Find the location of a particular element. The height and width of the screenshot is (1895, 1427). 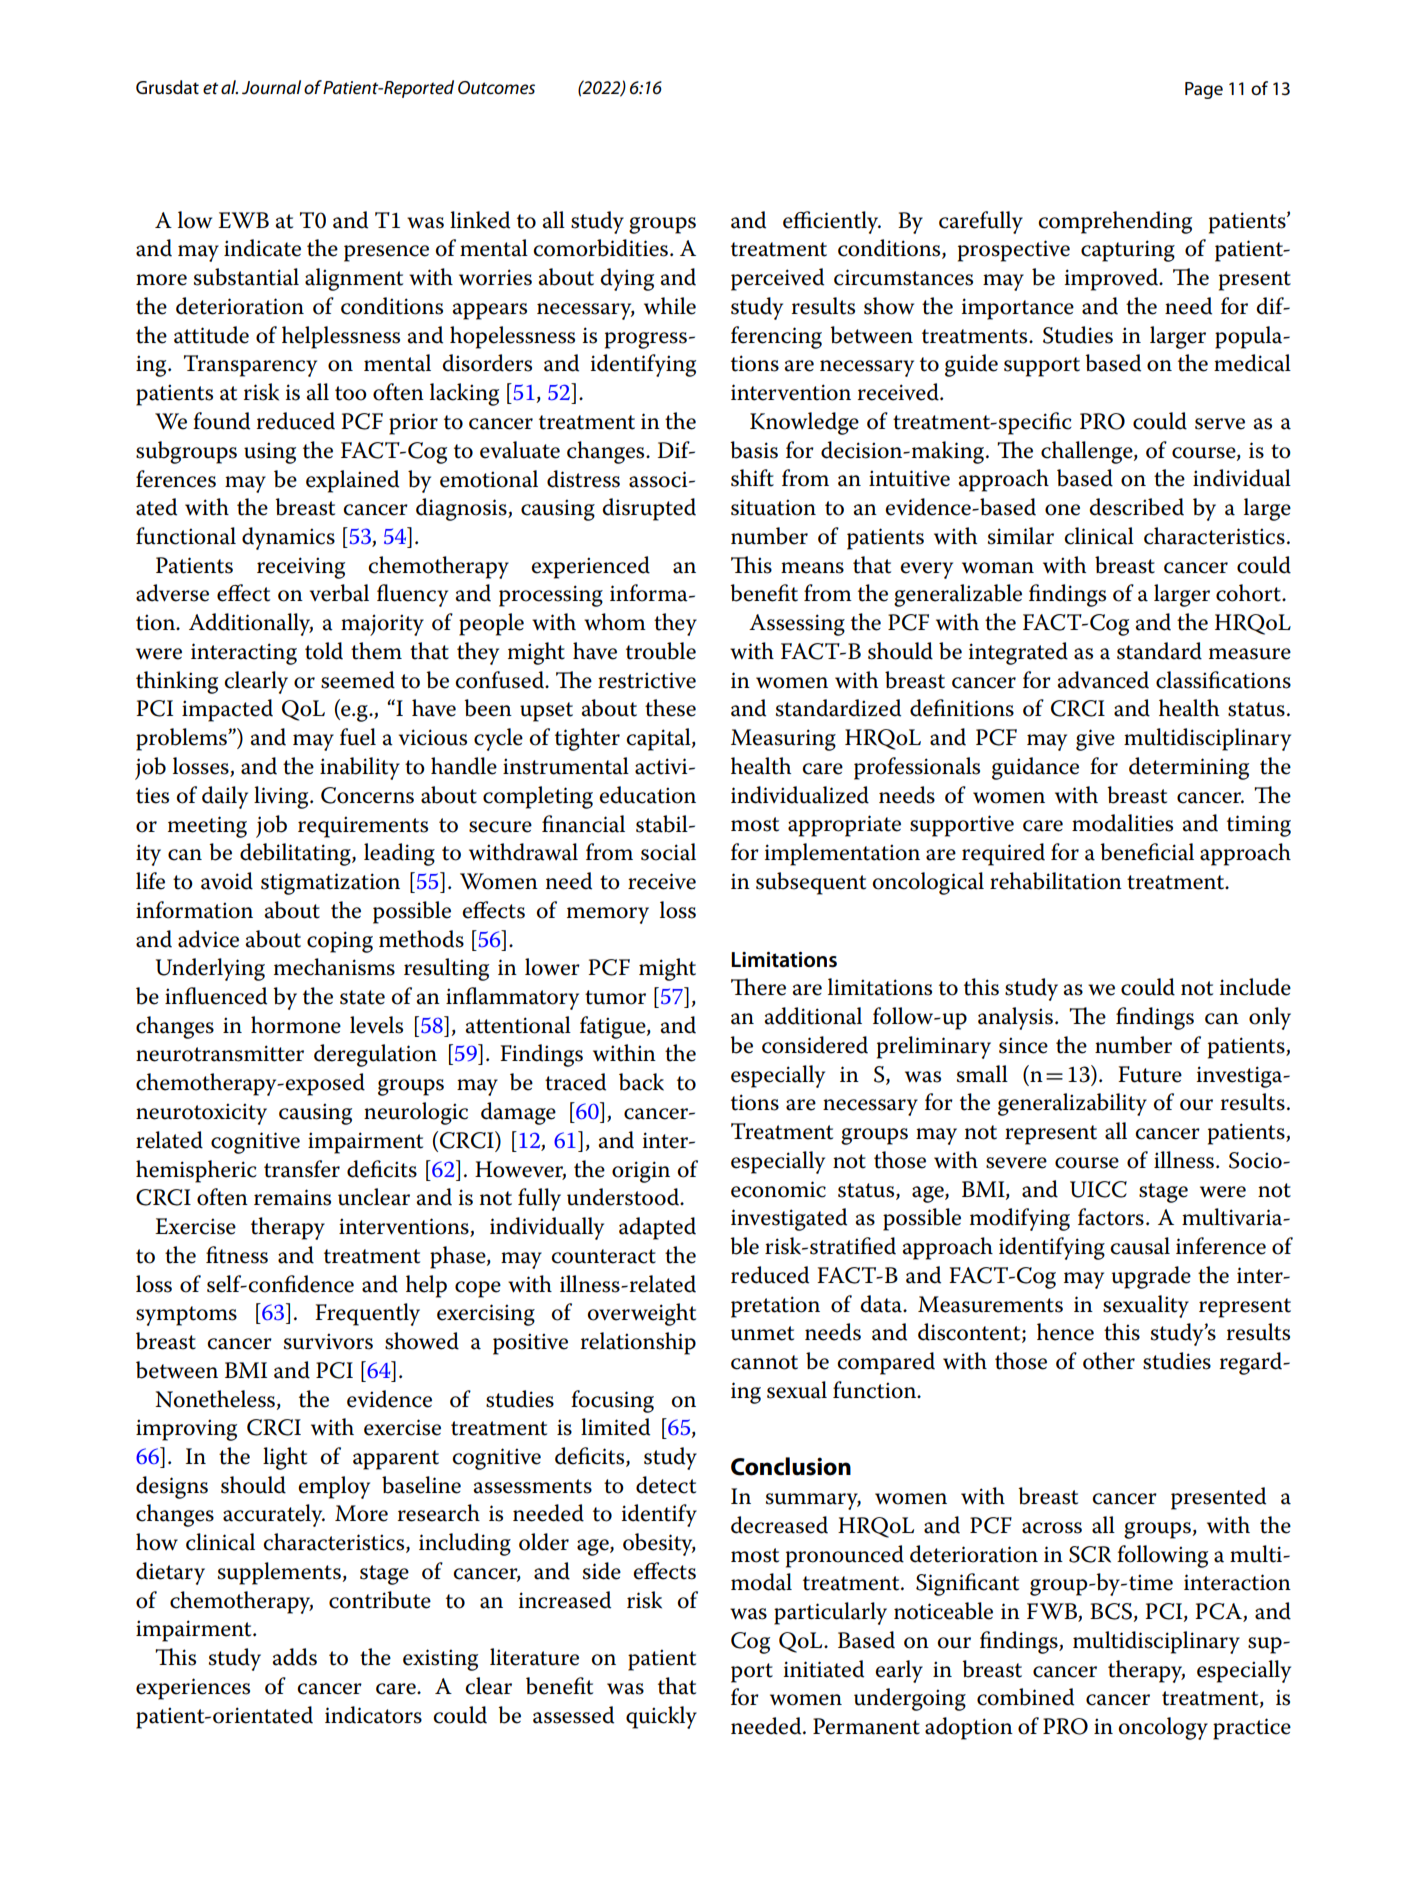

avoid is located at coordinates (227, 881).
